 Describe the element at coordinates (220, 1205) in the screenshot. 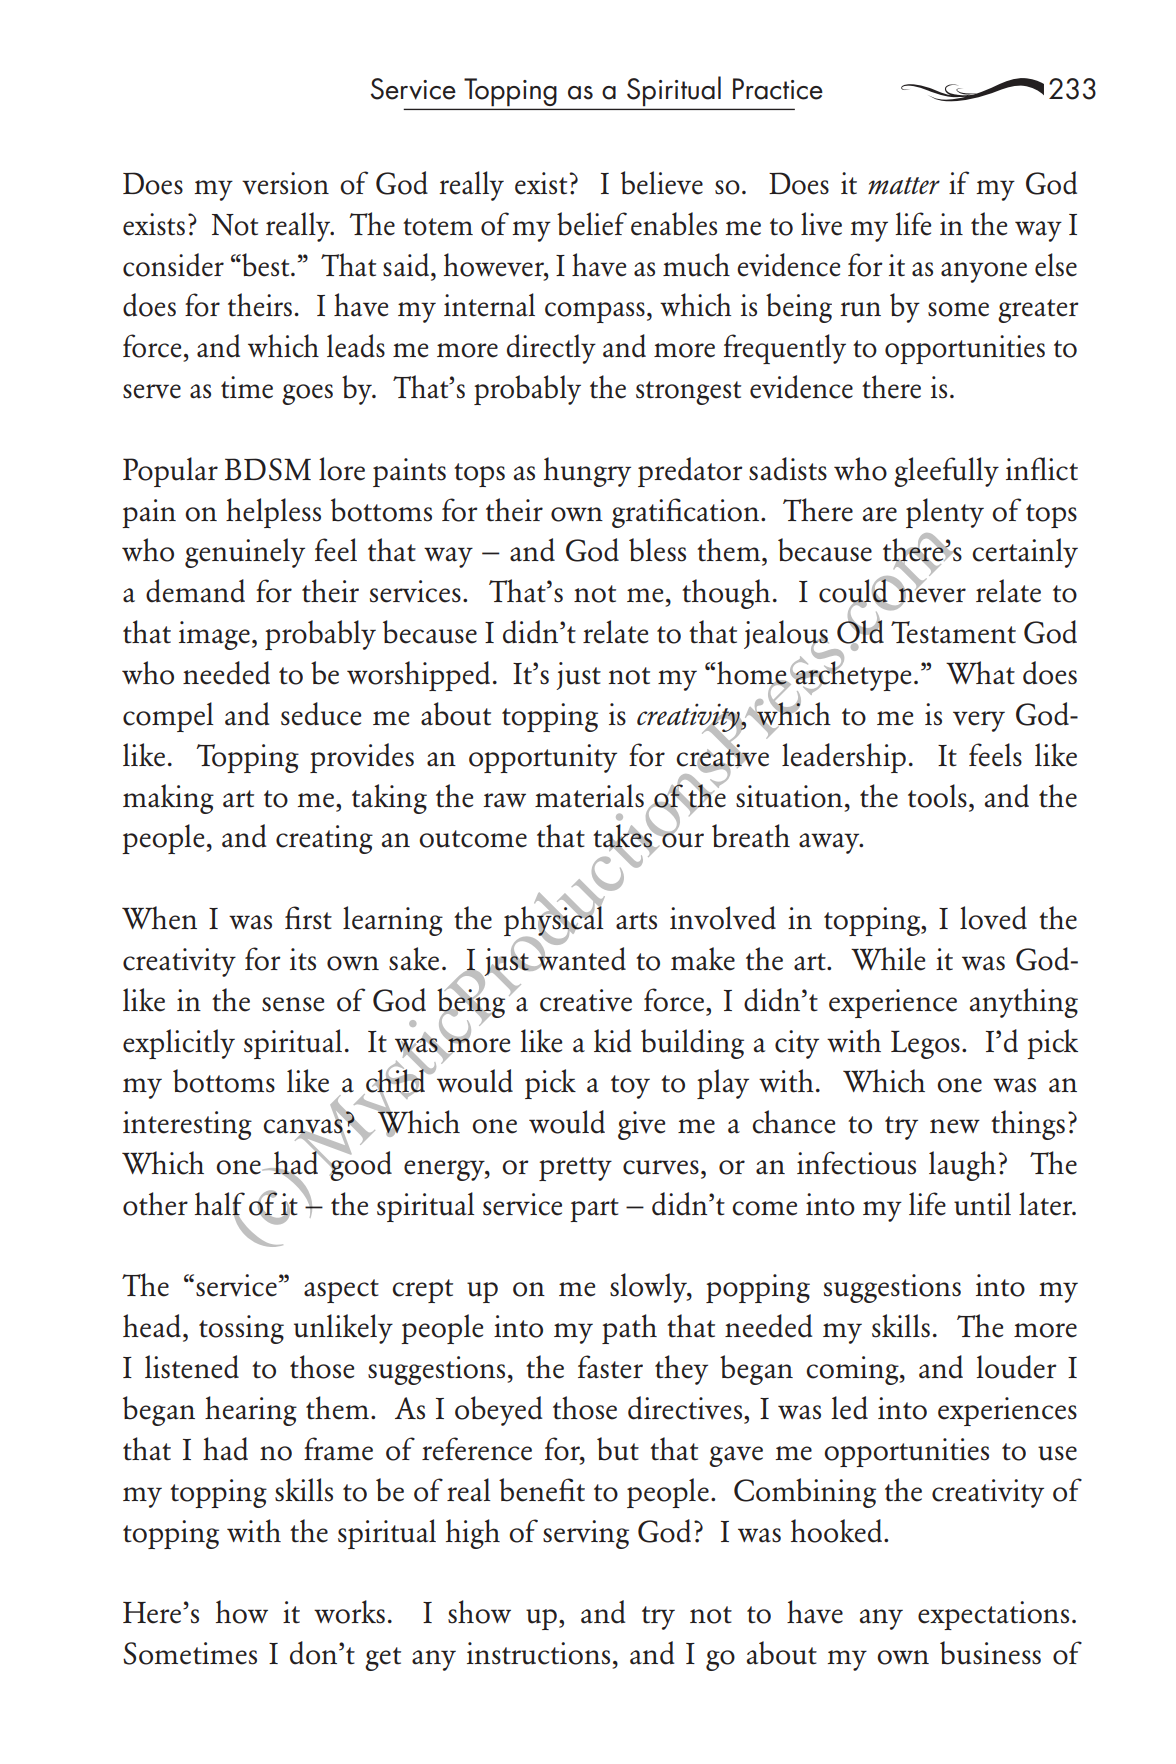

I see `half` at that location.
